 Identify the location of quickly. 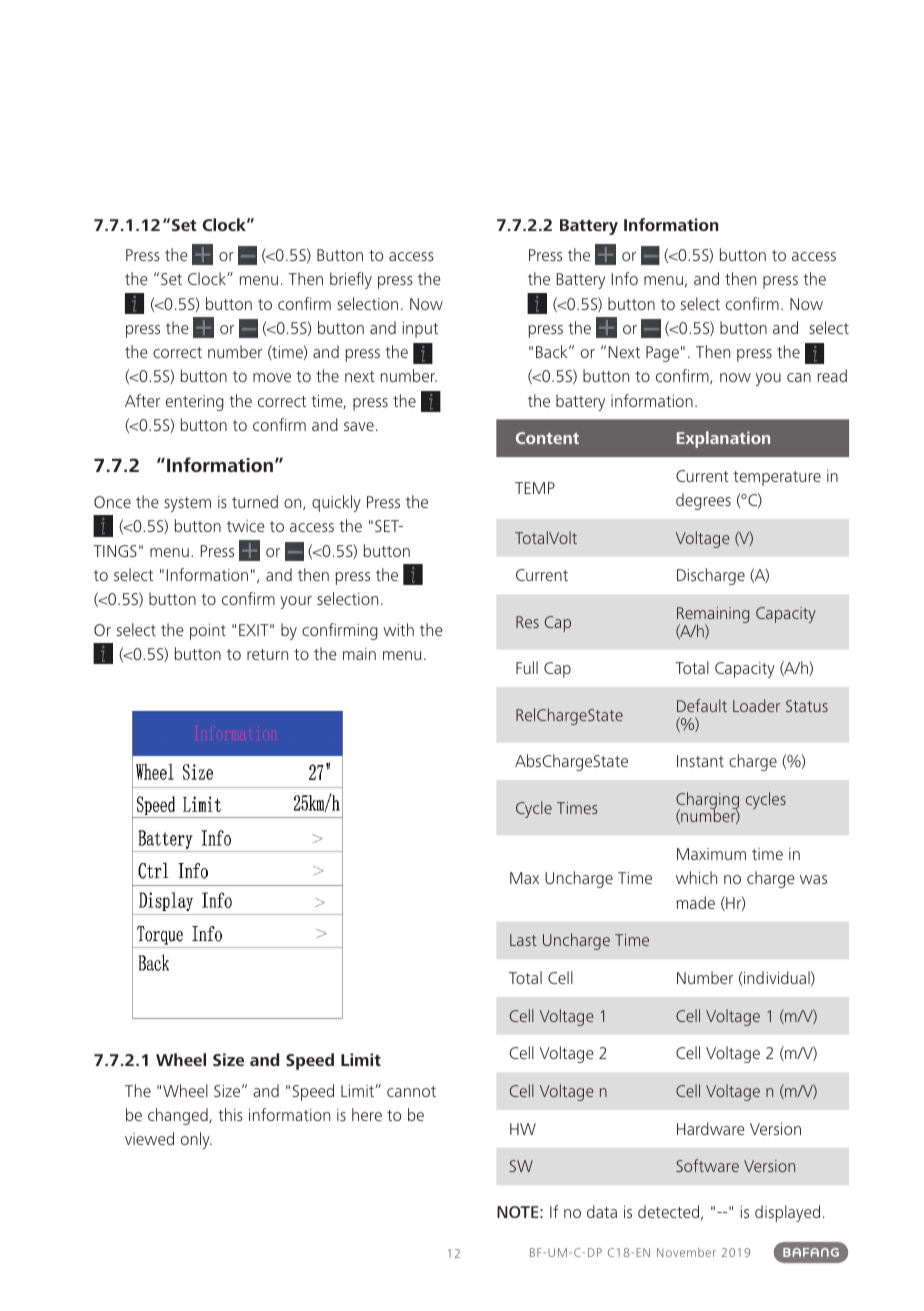
(336, 503).
